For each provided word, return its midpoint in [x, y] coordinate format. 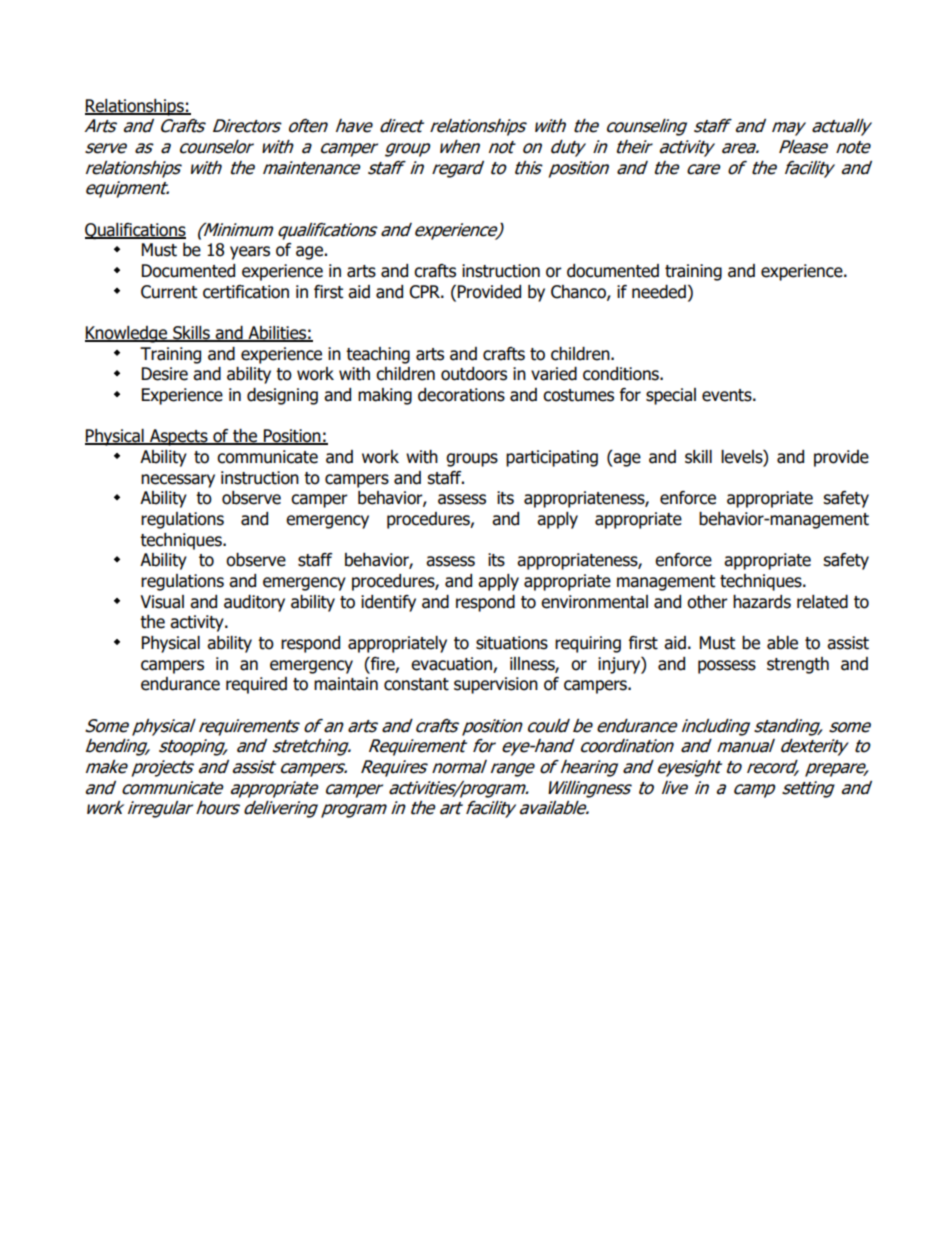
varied [554, 374]
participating [552, 458]
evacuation [451, 664]
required [256, 685]
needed [659, 292]
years [250, 253]
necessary [178, 481]
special [671, 396]
